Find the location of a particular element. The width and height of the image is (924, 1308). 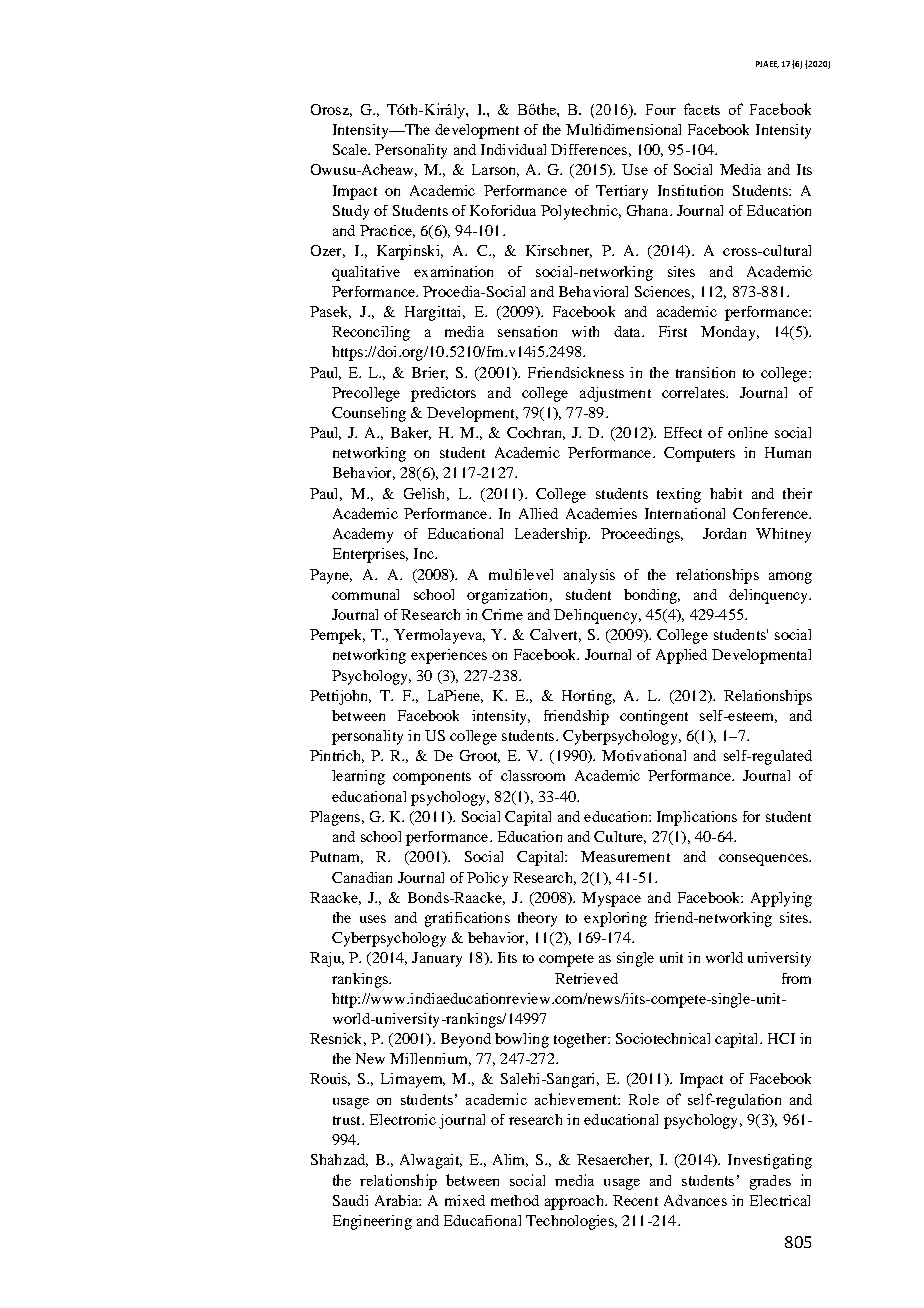

Differences is located at coordinates (589, 149).
